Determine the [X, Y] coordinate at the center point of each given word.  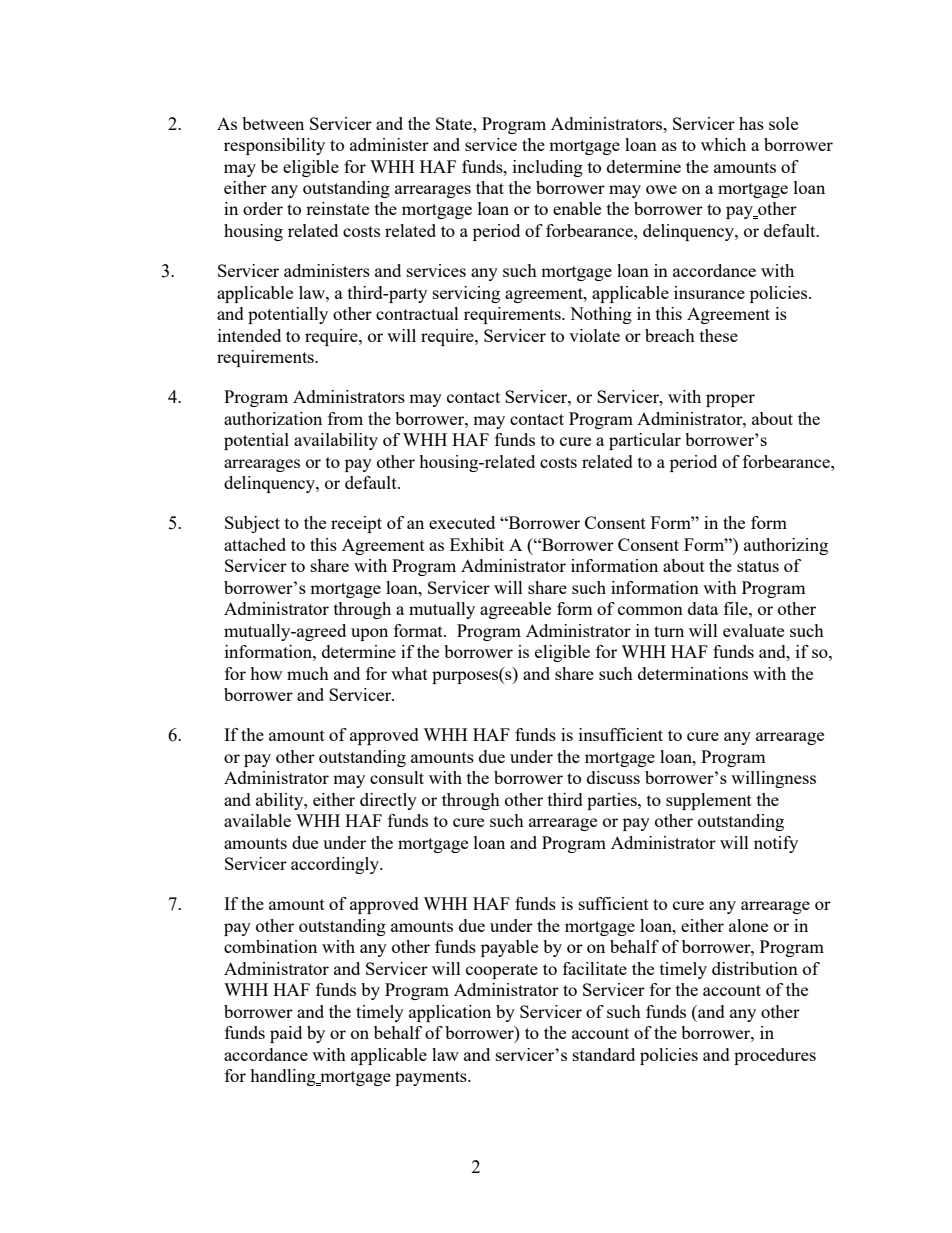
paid [286, 1034]
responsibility [274, 146]
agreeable [515, 610]
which [723, 144]
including [548, 168]
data [703, 608]
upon [369, 634]
